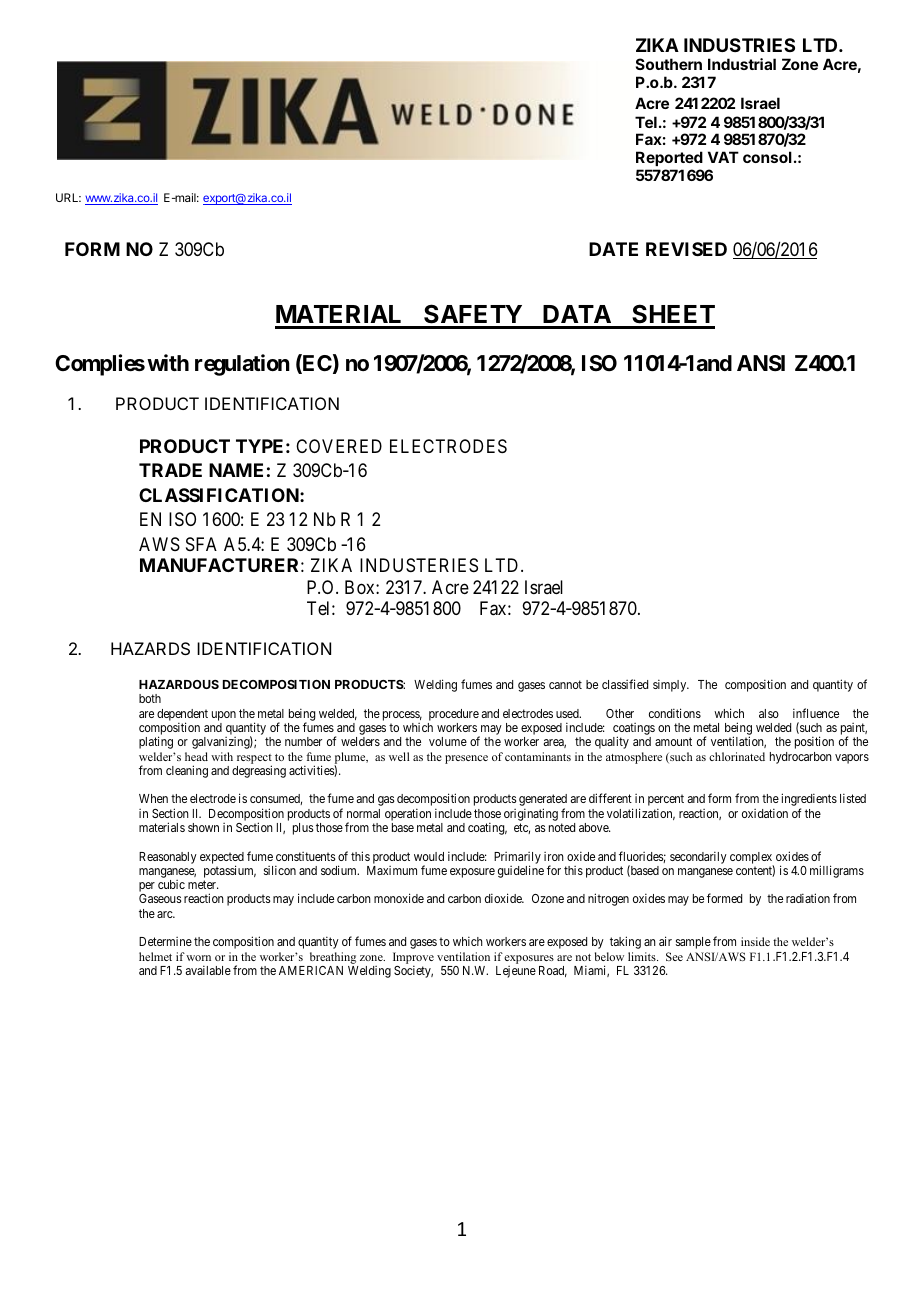 Image resolution: width=924 pixels, height=1308 pixels. Describe the element at coordinates (565, 684) in the document. I see `cannot` at that location.
